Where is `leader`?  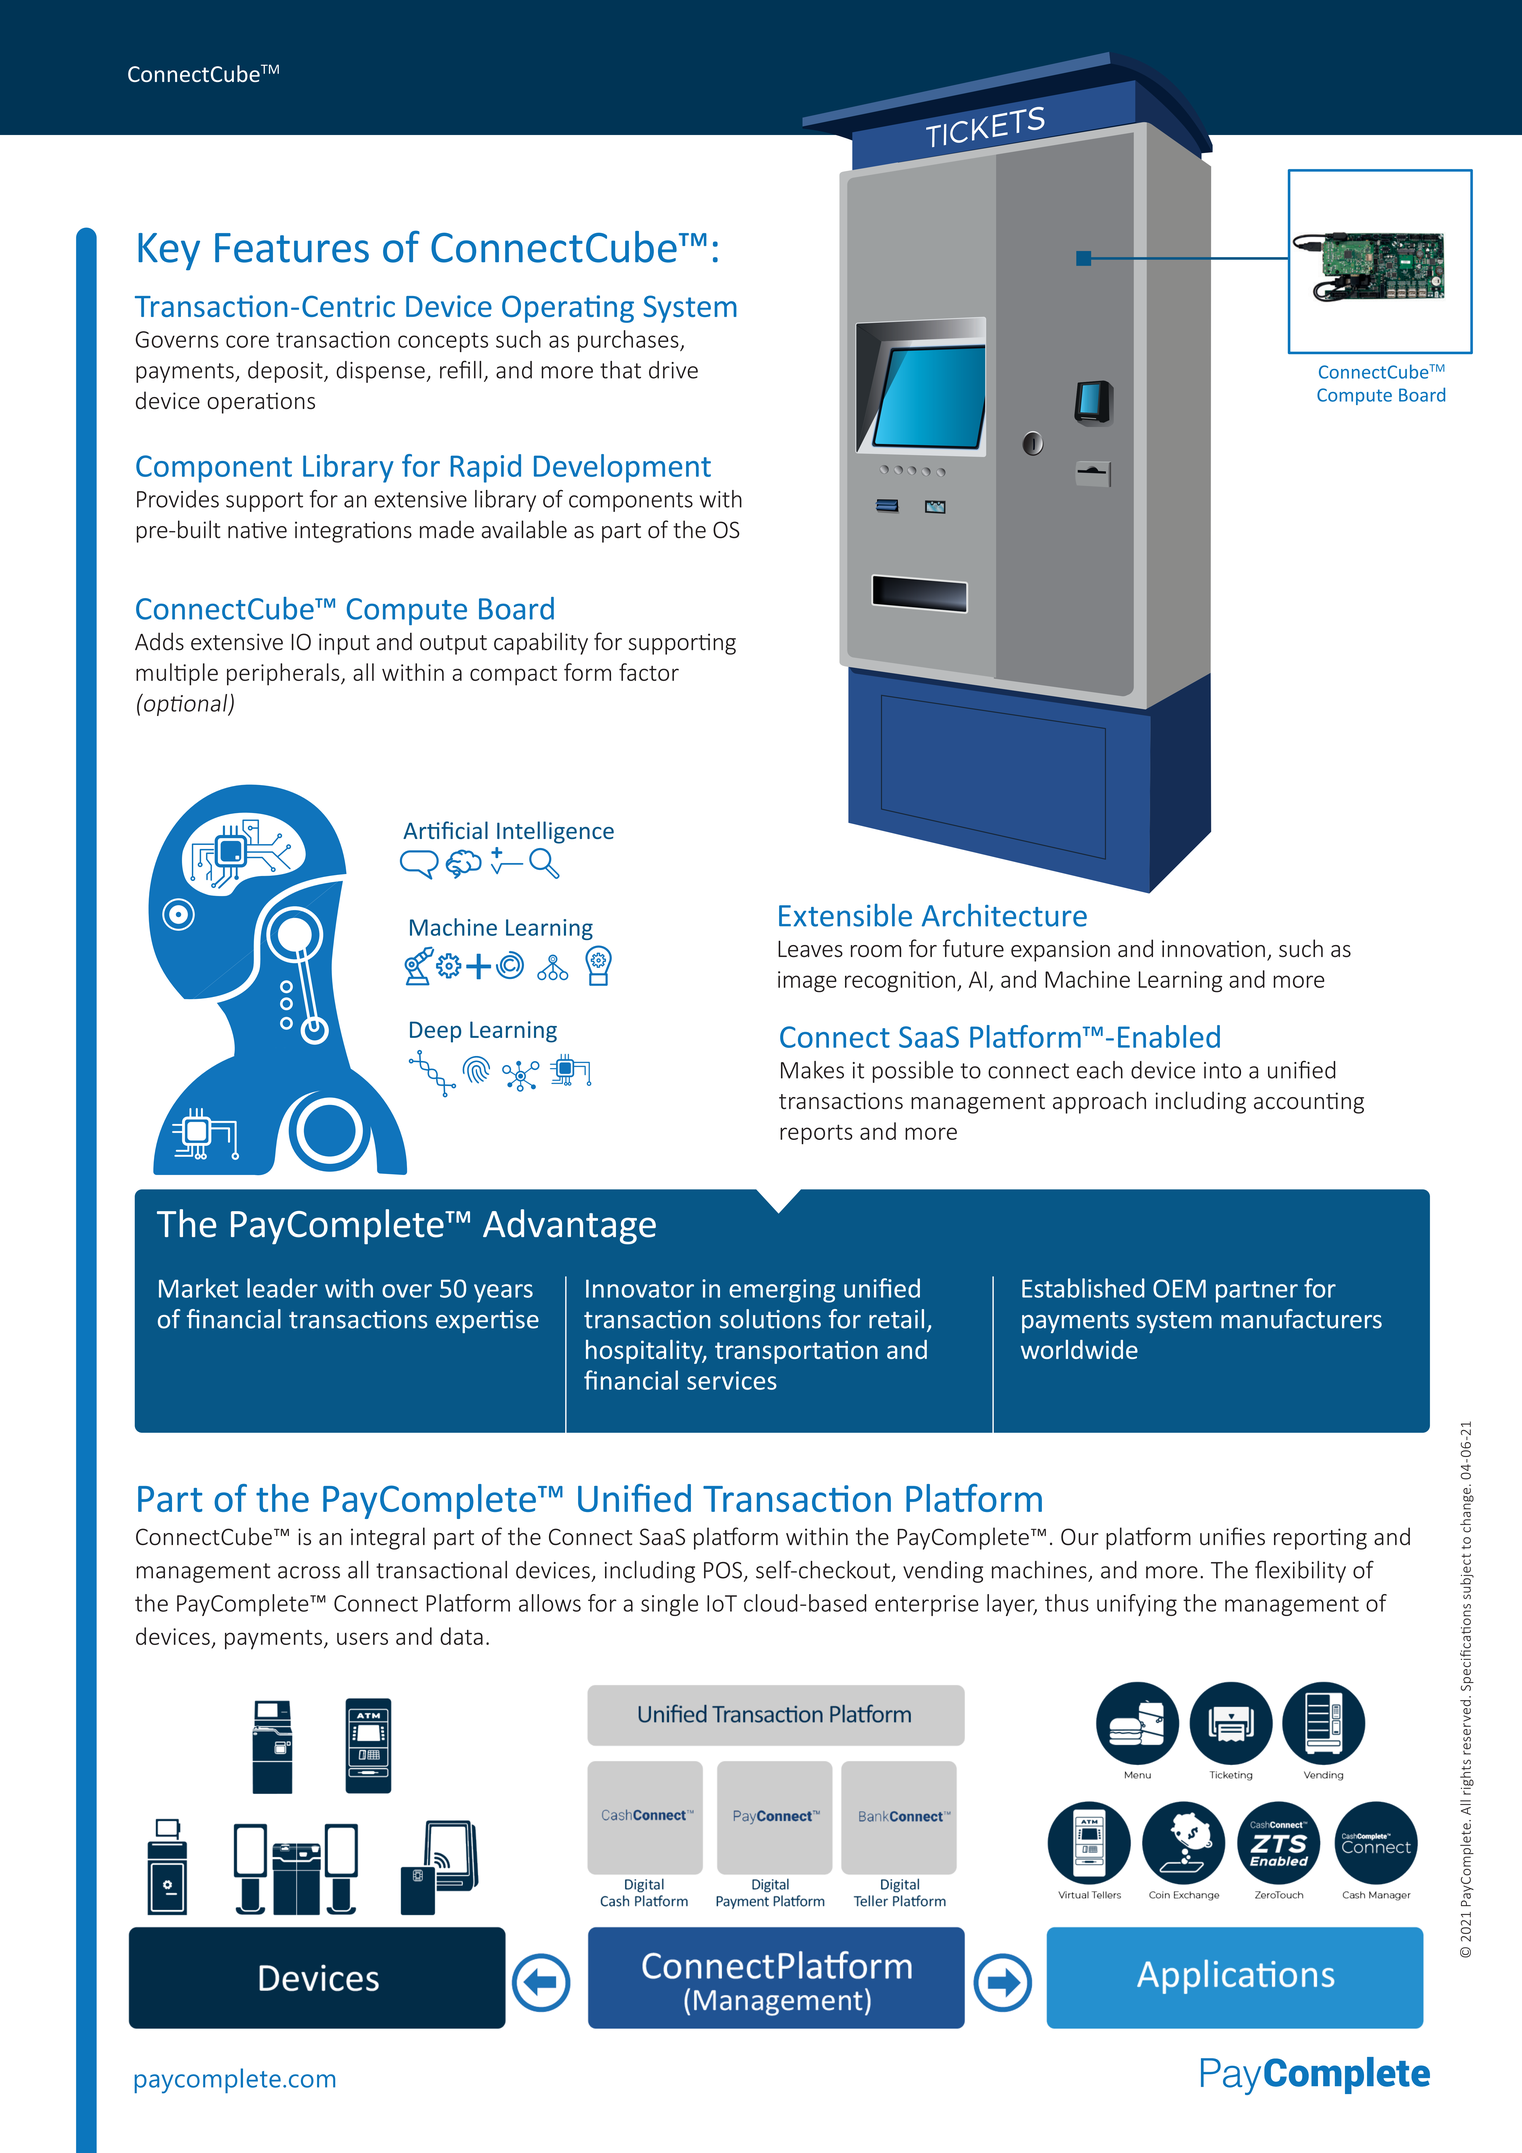
leader is located at coordinates (282, 1288).
